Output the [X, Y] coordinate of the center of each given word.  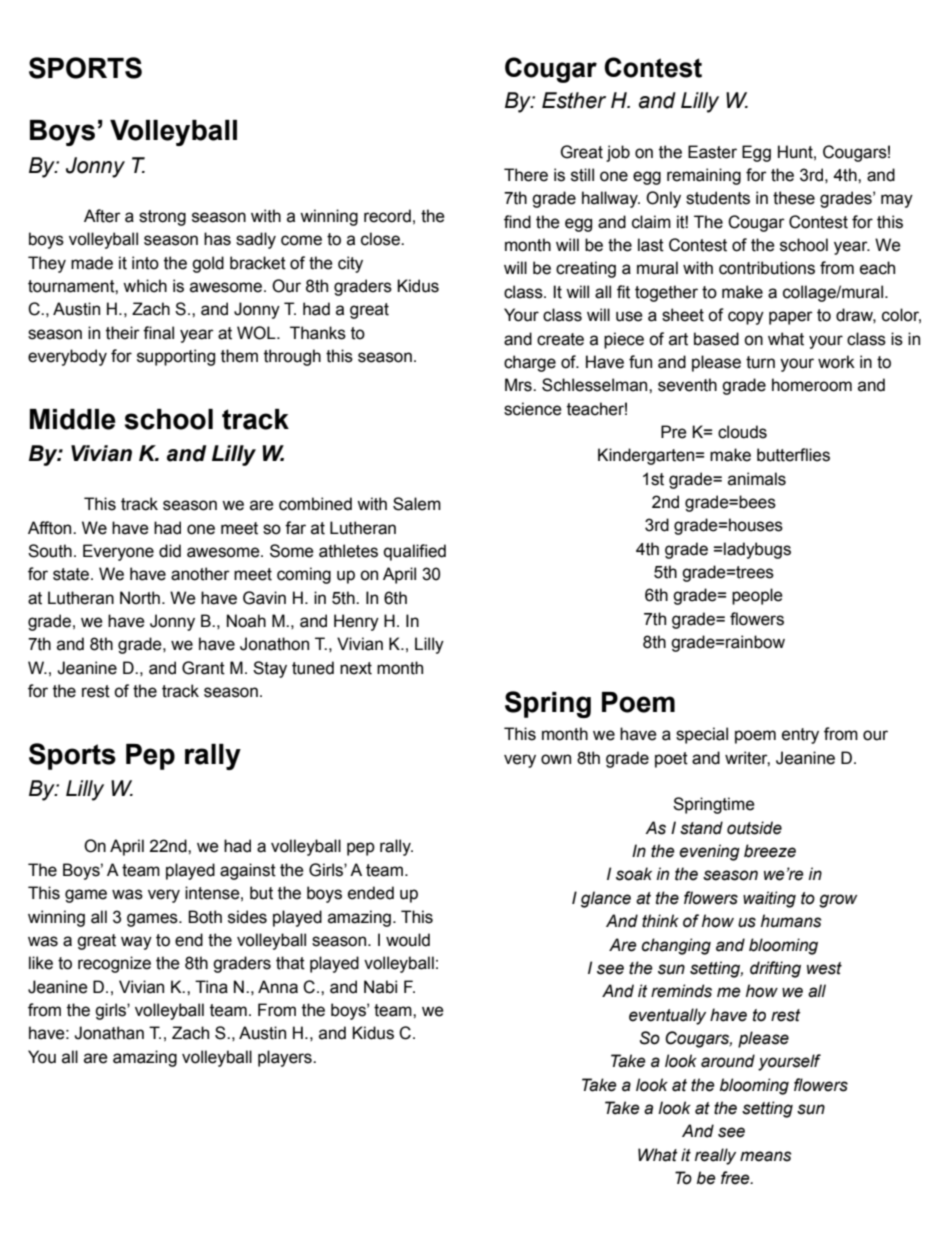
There [526, 175]
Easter [712, 152]
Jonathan [109, 1033]
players [286, 1058]
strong [162, 218]
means [766, 1156]
